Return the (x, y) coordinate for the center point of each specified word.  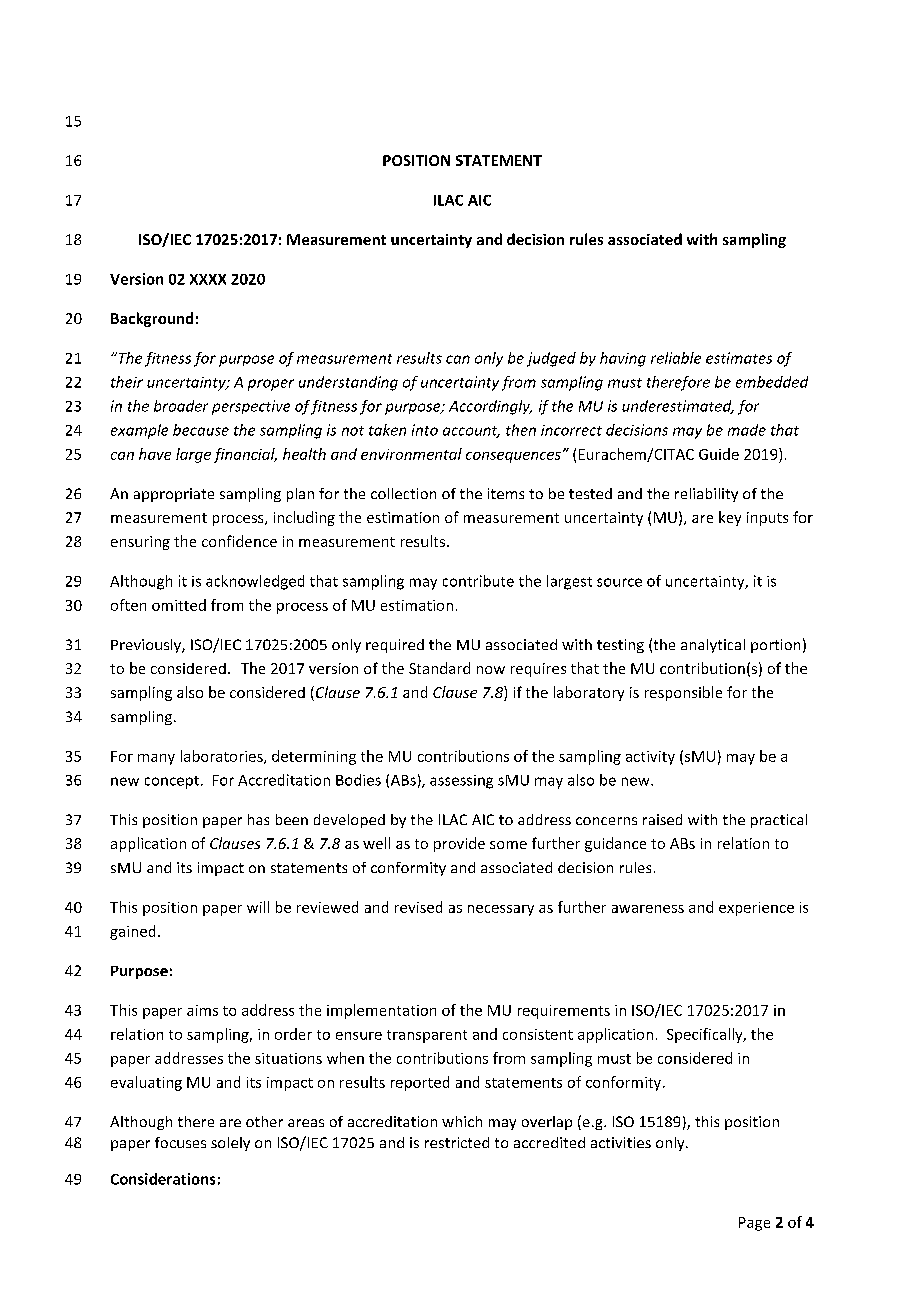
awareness (648, 909)
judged (551, 359)
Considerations (163, 1179)
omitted (179, 605)
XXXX (208, 279)
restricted (457, 1142)
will (258, 907)
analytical (713, 646)
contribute (478, 581)
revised (418, 907)
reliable (676, 358)
